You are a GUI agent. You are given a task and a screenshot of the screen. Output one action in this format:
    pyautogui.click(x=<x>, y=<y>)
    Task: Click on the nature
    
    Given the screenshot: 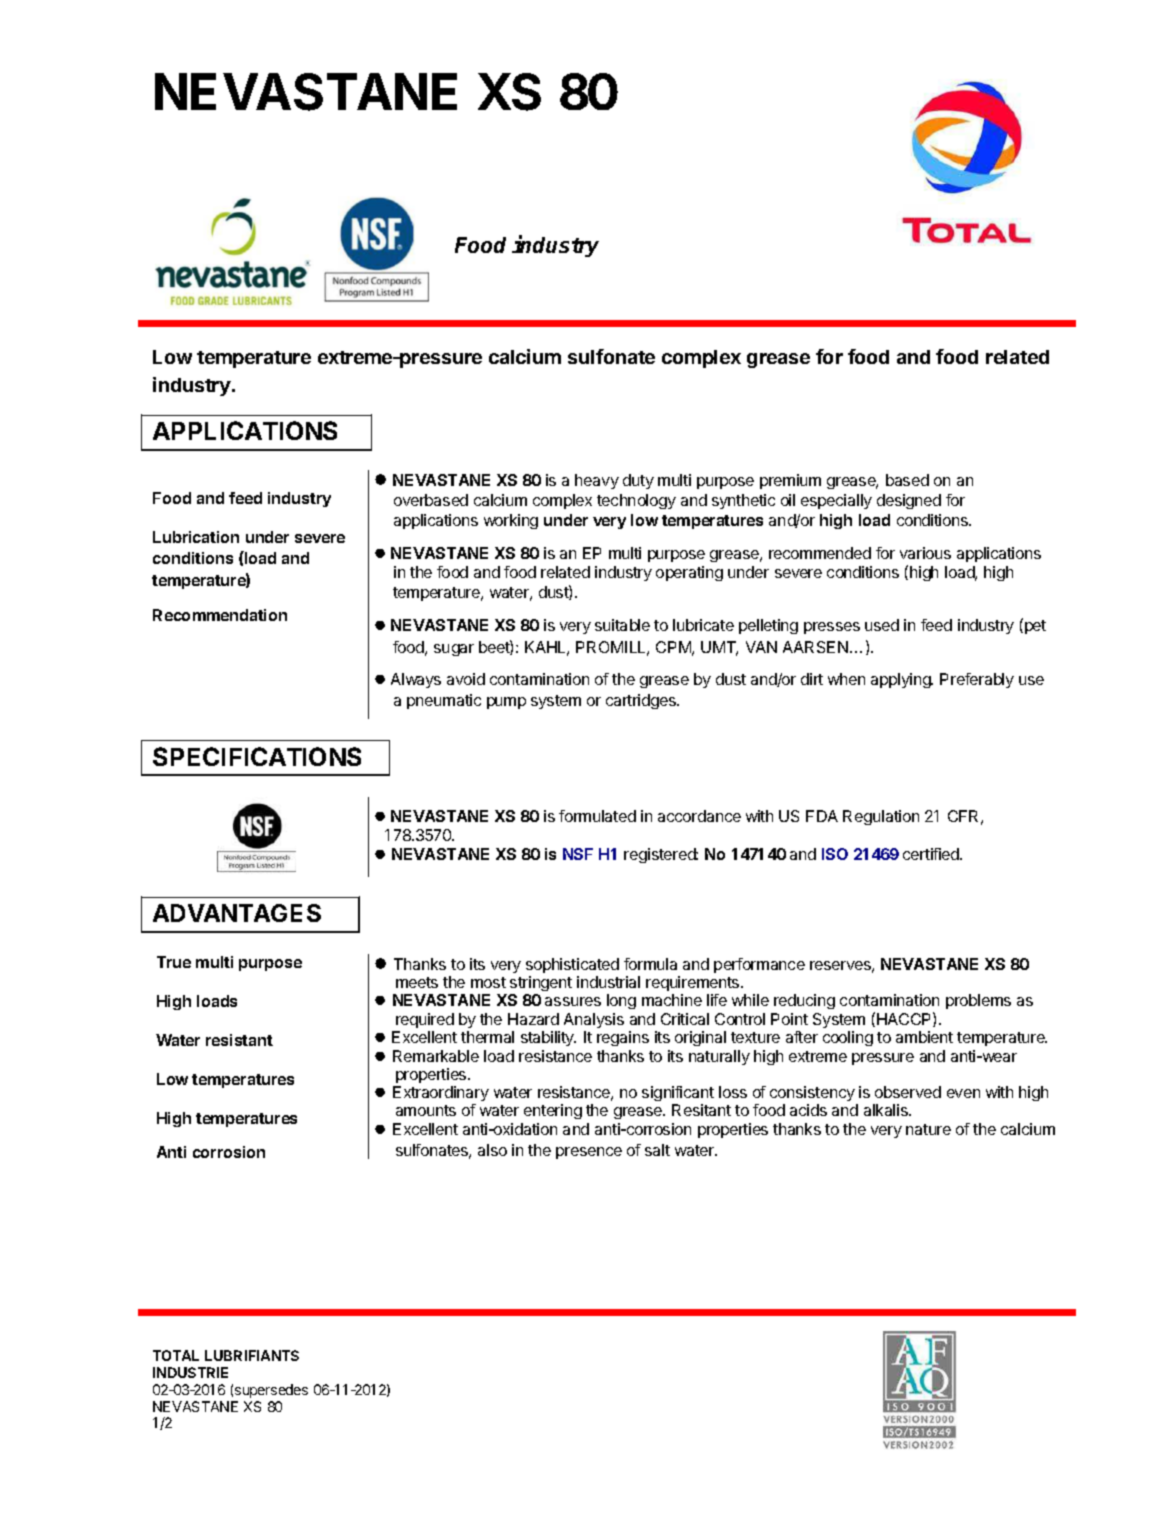 What is the action you would take?
    pyautogui.click(x=928, y=1129)
